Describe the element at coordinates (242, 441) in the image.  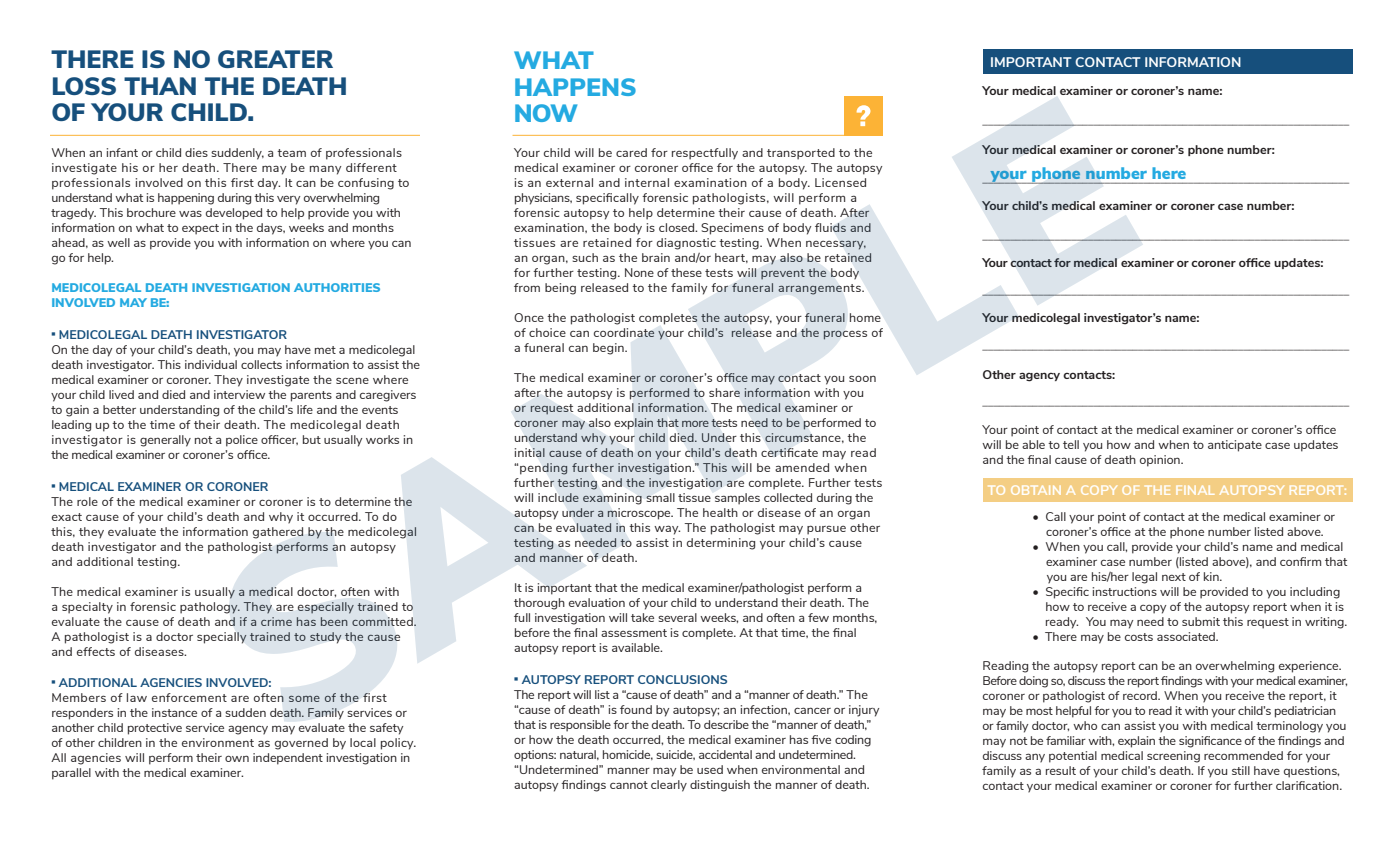
I see `police` at that location.
